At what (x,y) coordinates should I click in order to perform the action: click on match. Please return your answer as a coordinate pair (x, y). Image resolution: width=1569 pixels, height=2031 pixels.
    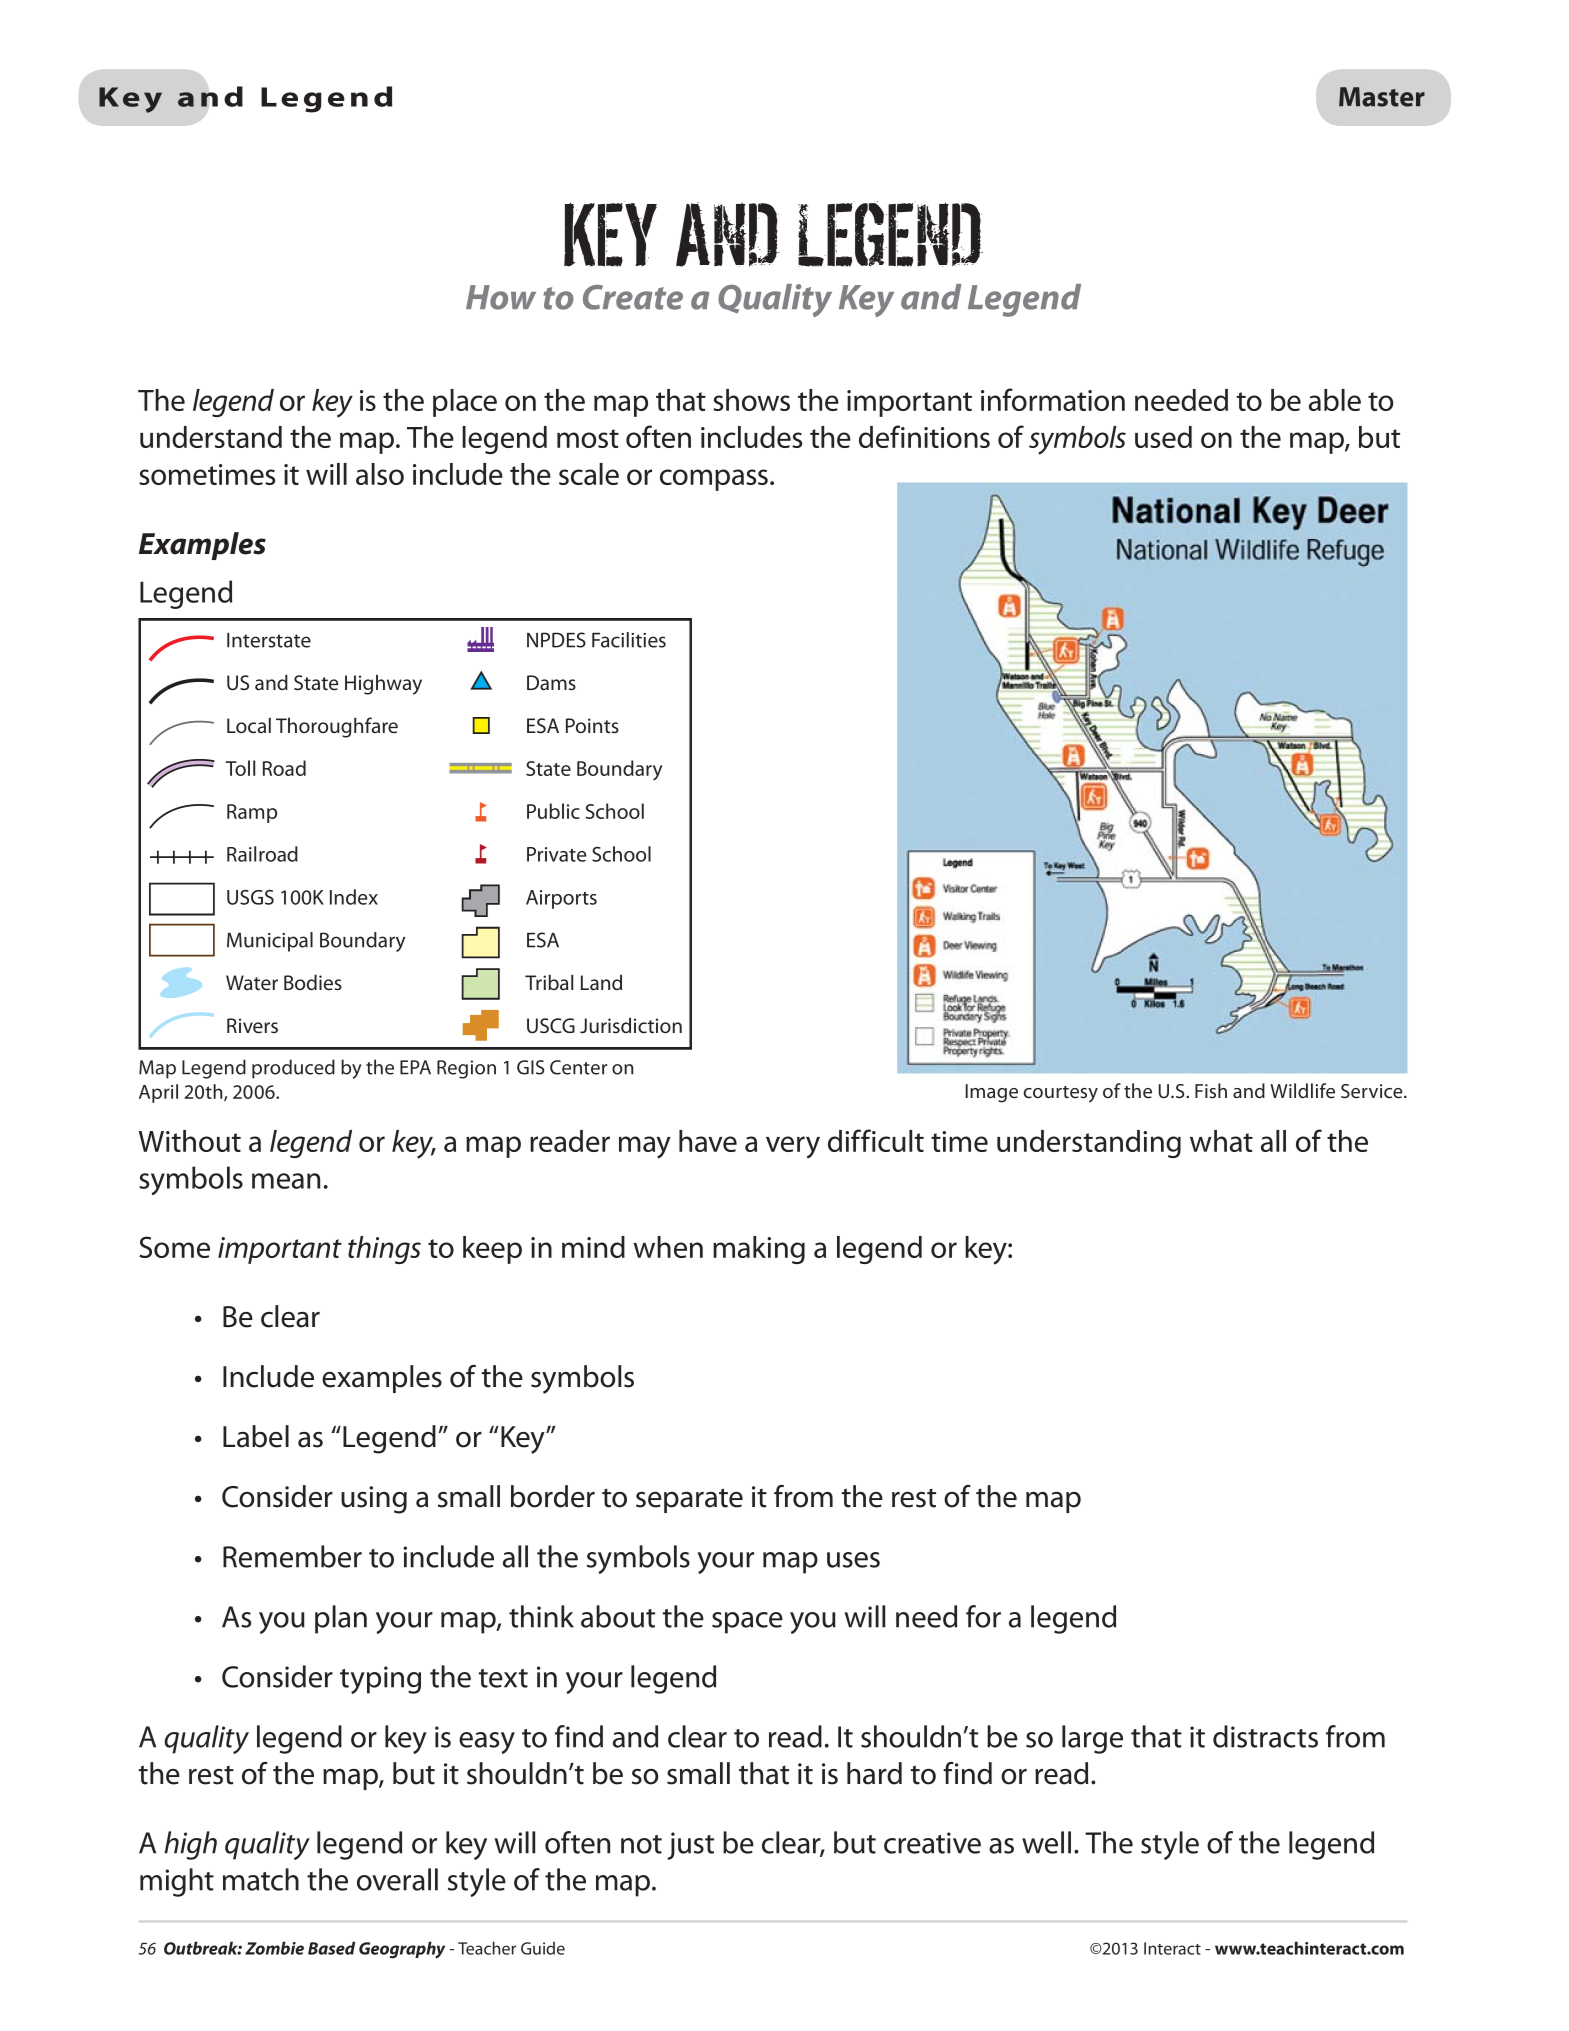
    Looking at the image, I should click on (261, 1879).
